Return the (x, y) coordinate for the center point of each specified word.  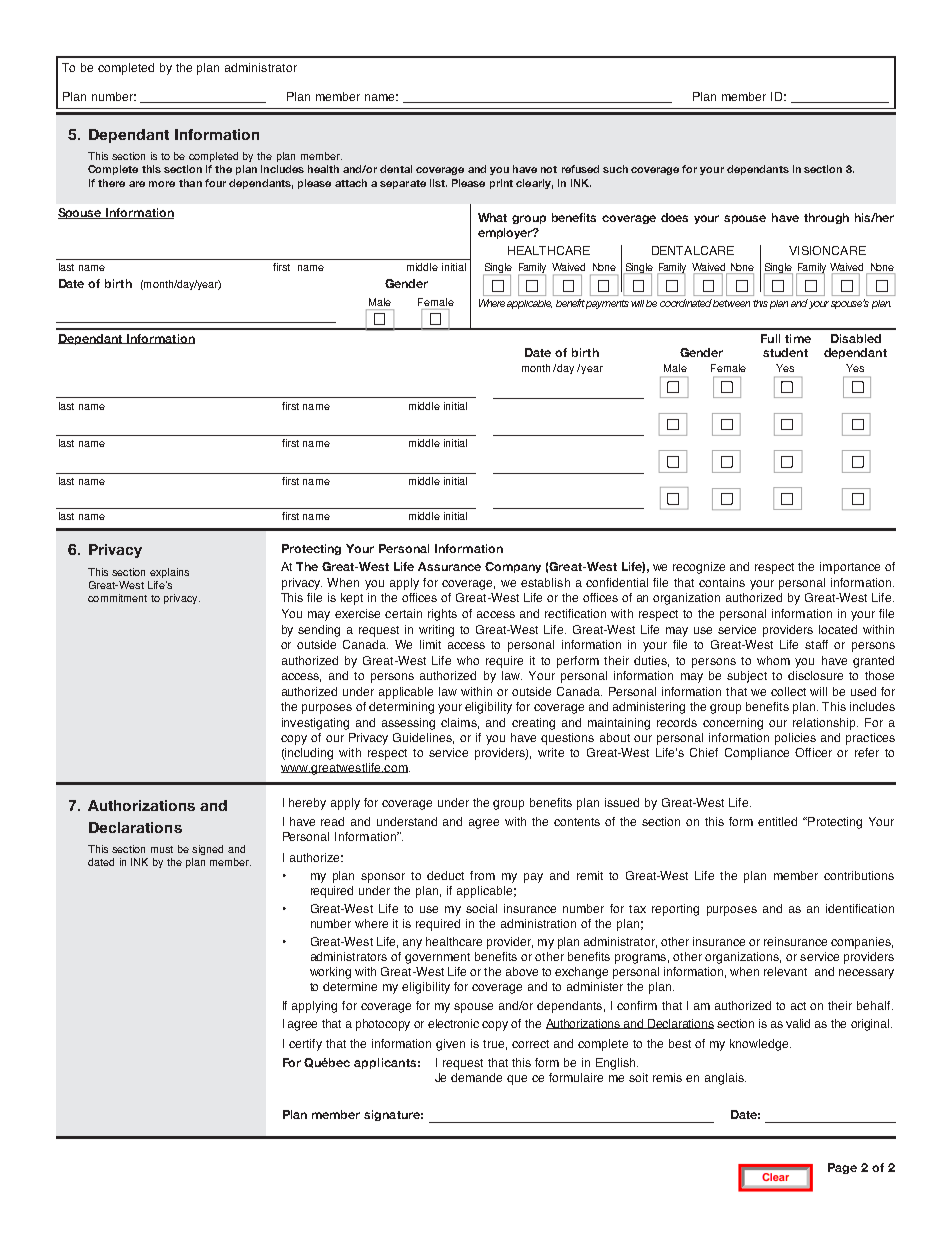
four (215, 183)
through (826, 218)
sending (319, 631)
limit (430, 644)
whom (773, 660)
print (501, 184)
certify (305, 1045)
